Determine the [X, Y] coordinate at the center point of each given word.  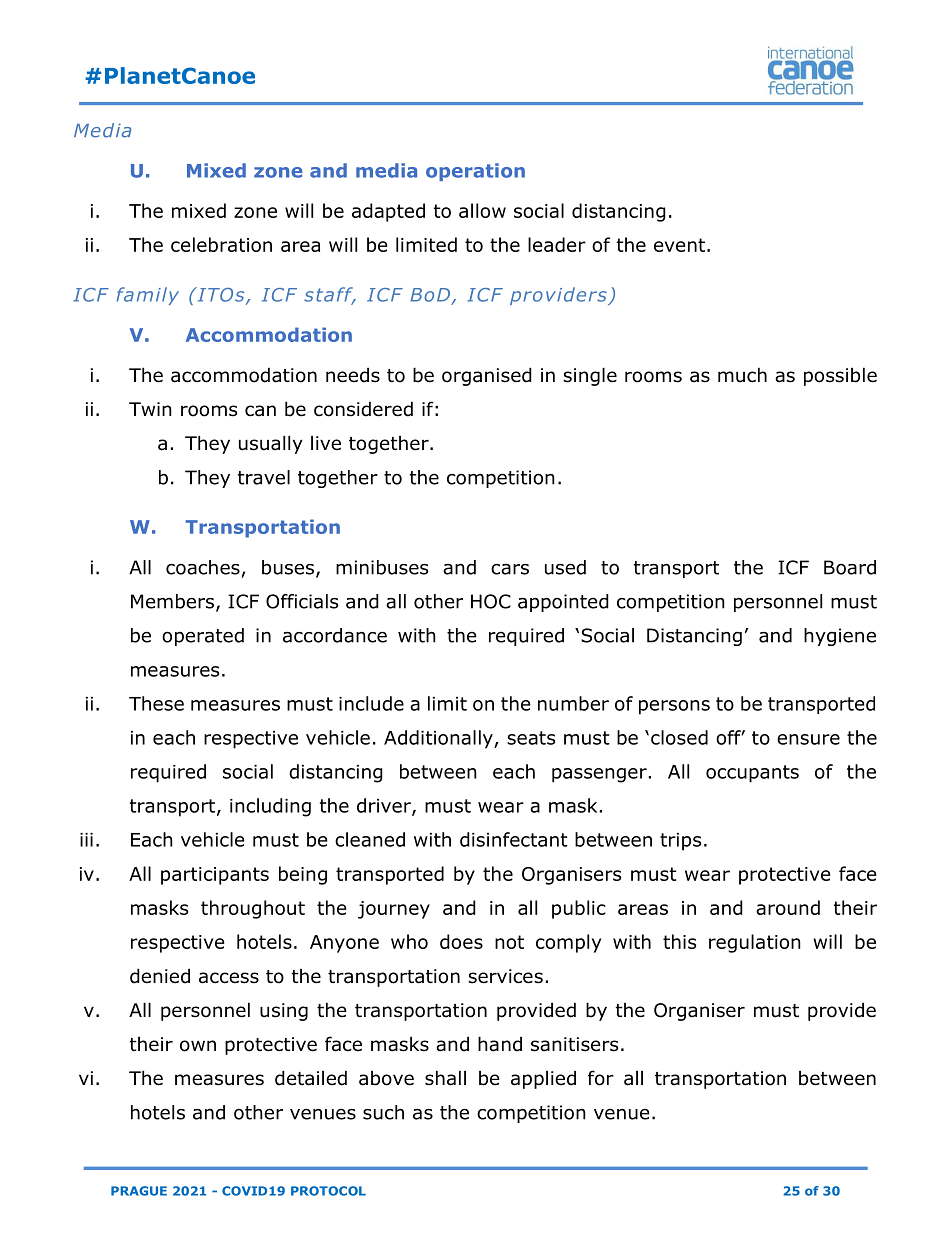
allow [482, 210]
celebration [221, 244]
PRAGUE [139, 1191]
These [156, 703]
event [679, 245]
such [383, 1112]
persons [674, 707]
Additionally [439, 739]
